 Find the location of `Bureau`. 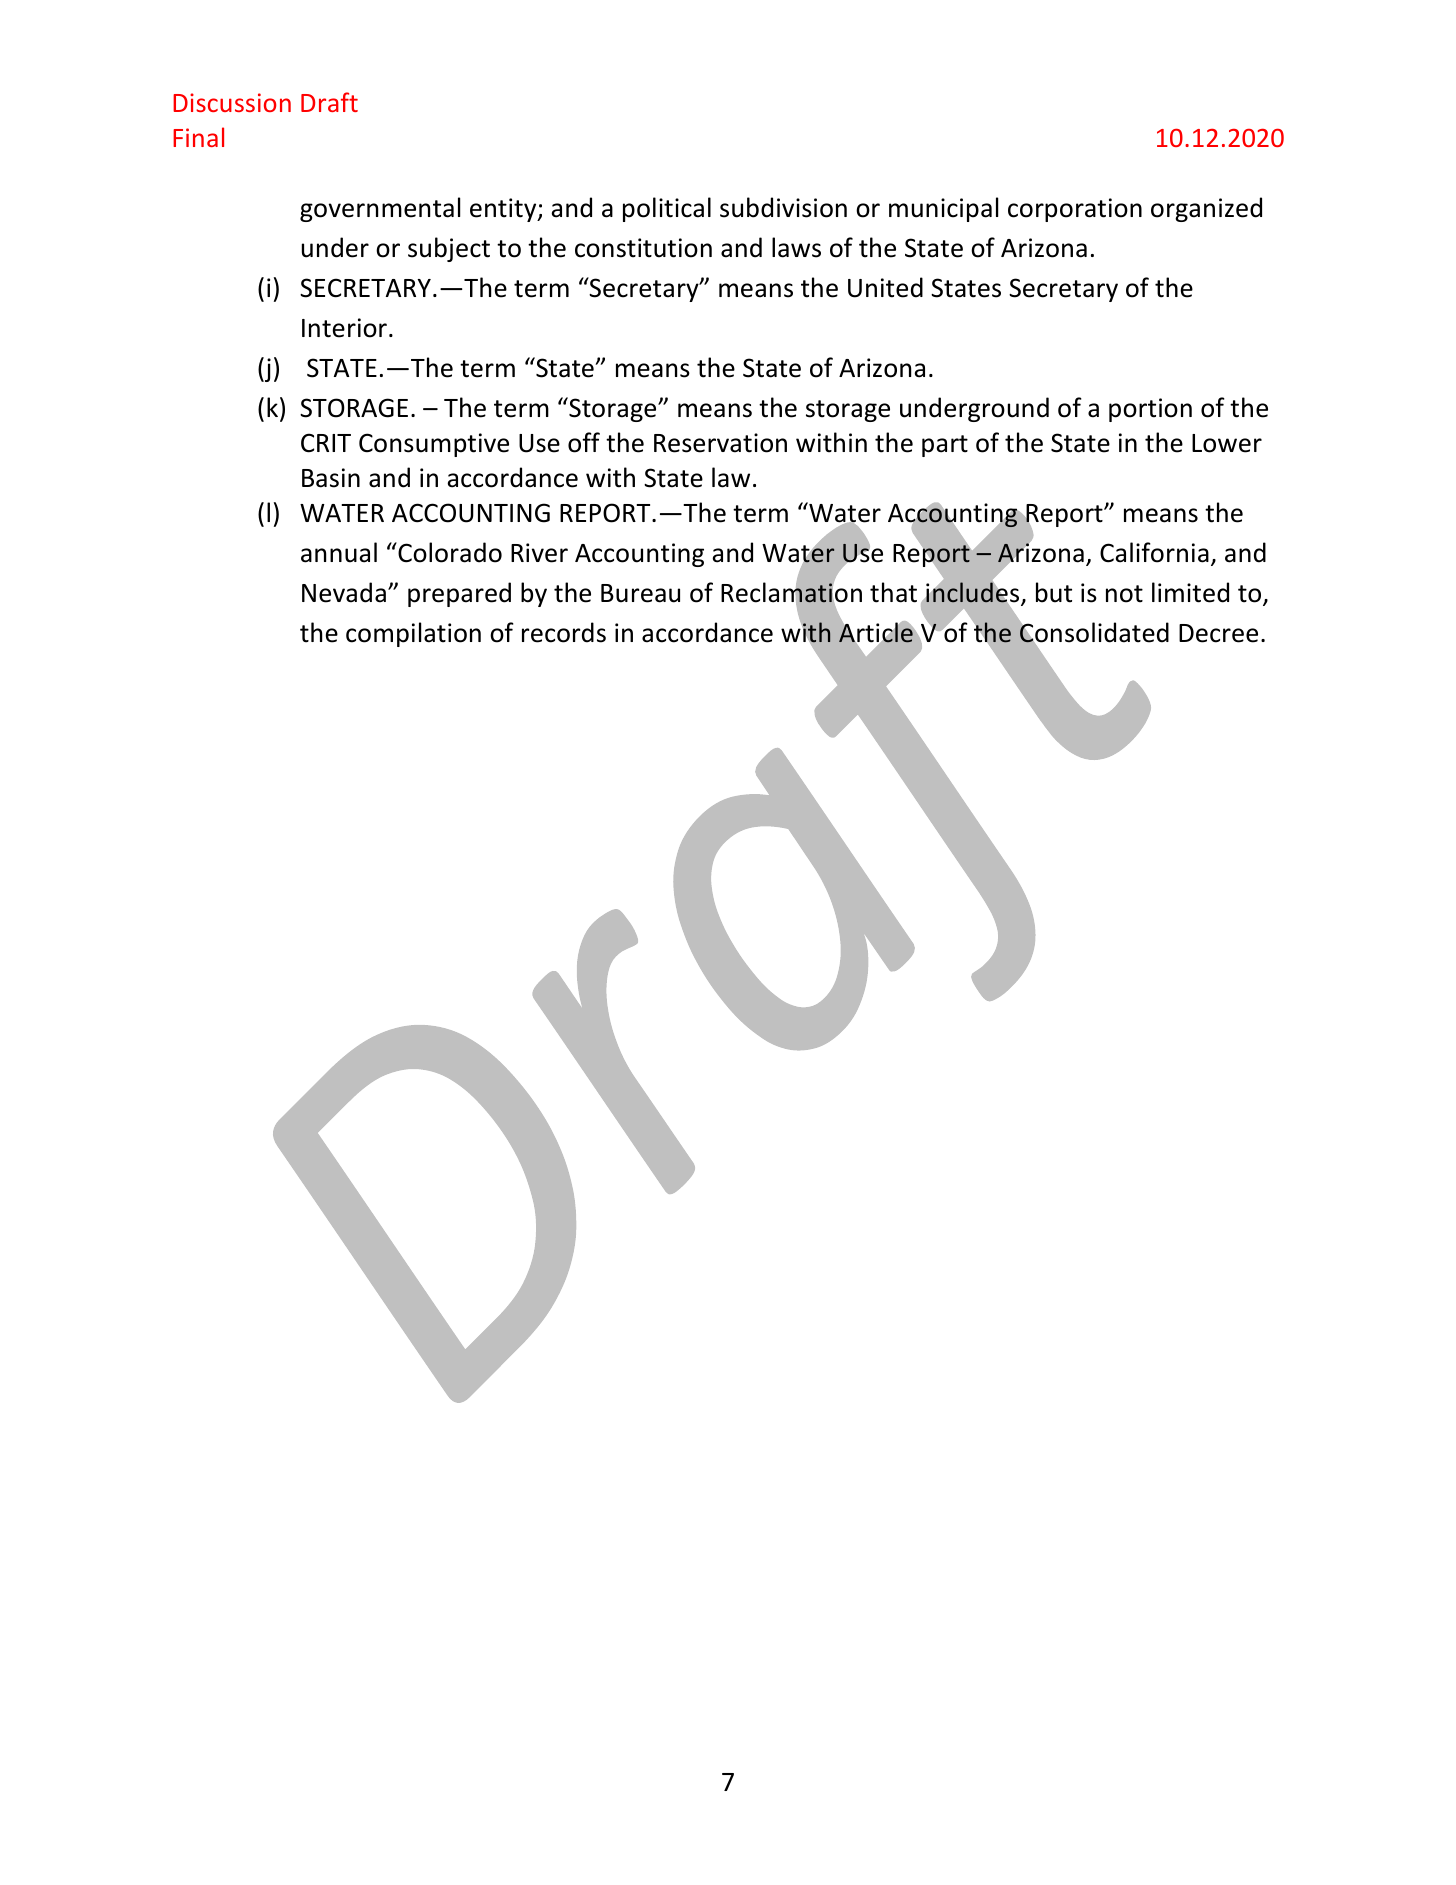

Bureau is located at coordinates (640, 593).
